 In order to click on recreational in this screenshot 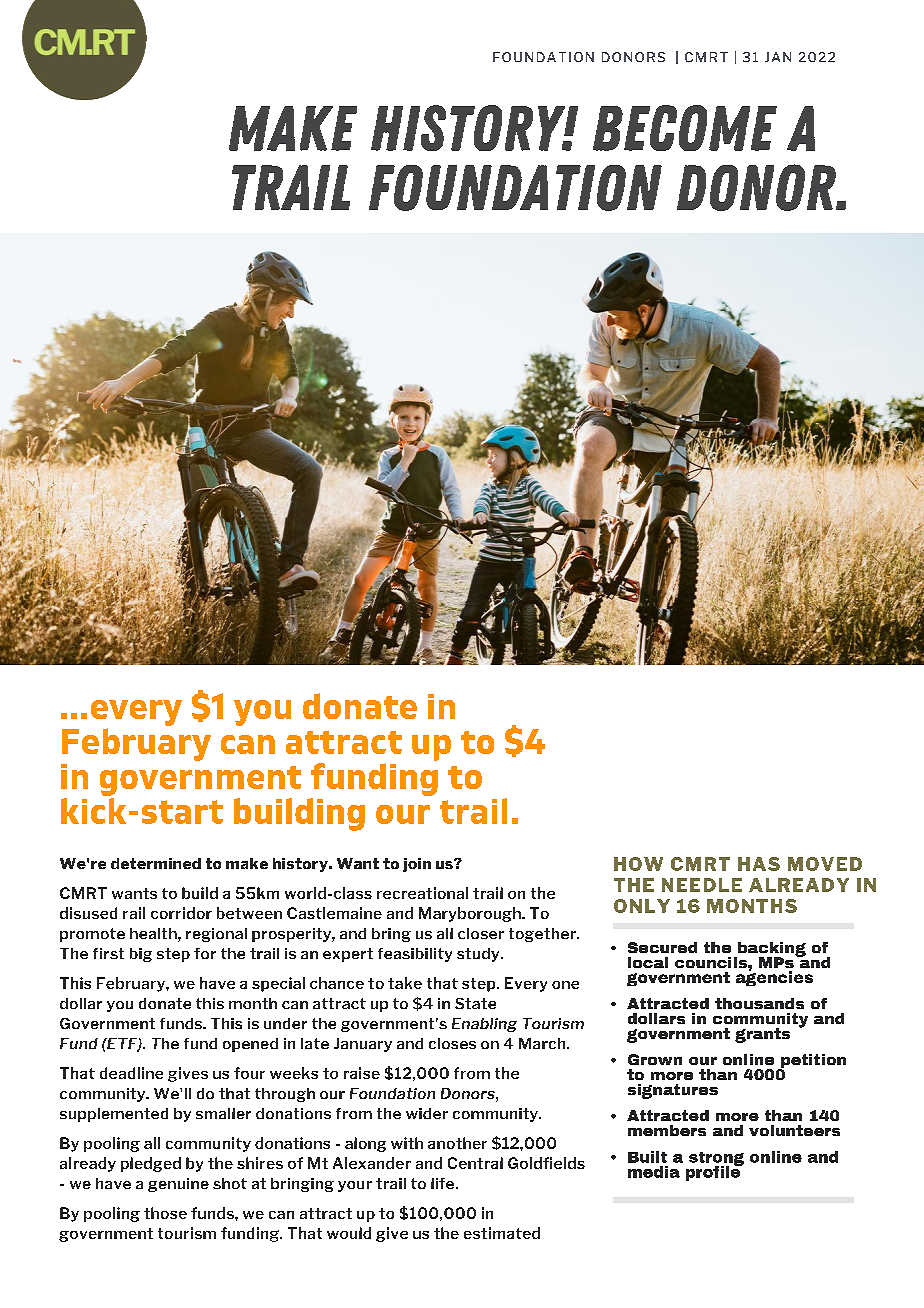, I will do `click(422, 893)`.
